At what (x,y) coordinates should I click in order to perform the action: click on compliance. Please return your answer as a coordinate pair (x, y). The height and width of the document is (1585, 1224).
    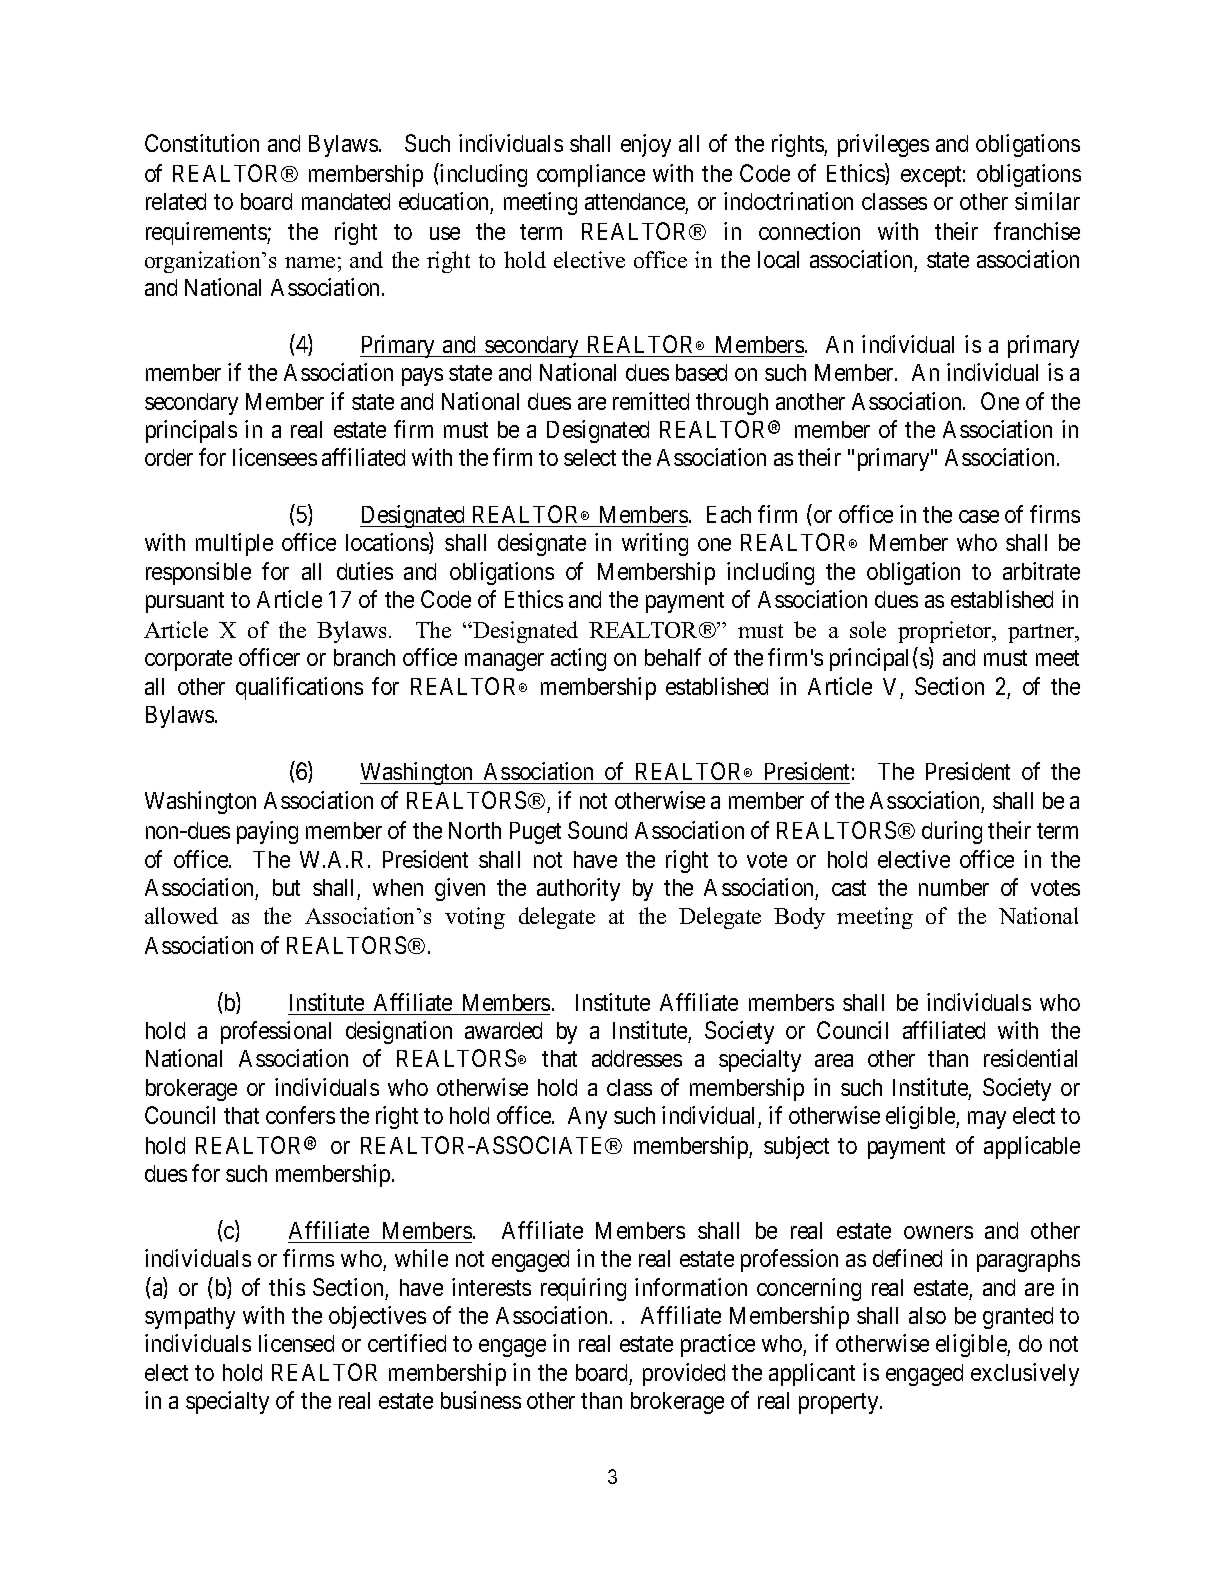
    Looking at the image, I should click on (591, 175).
